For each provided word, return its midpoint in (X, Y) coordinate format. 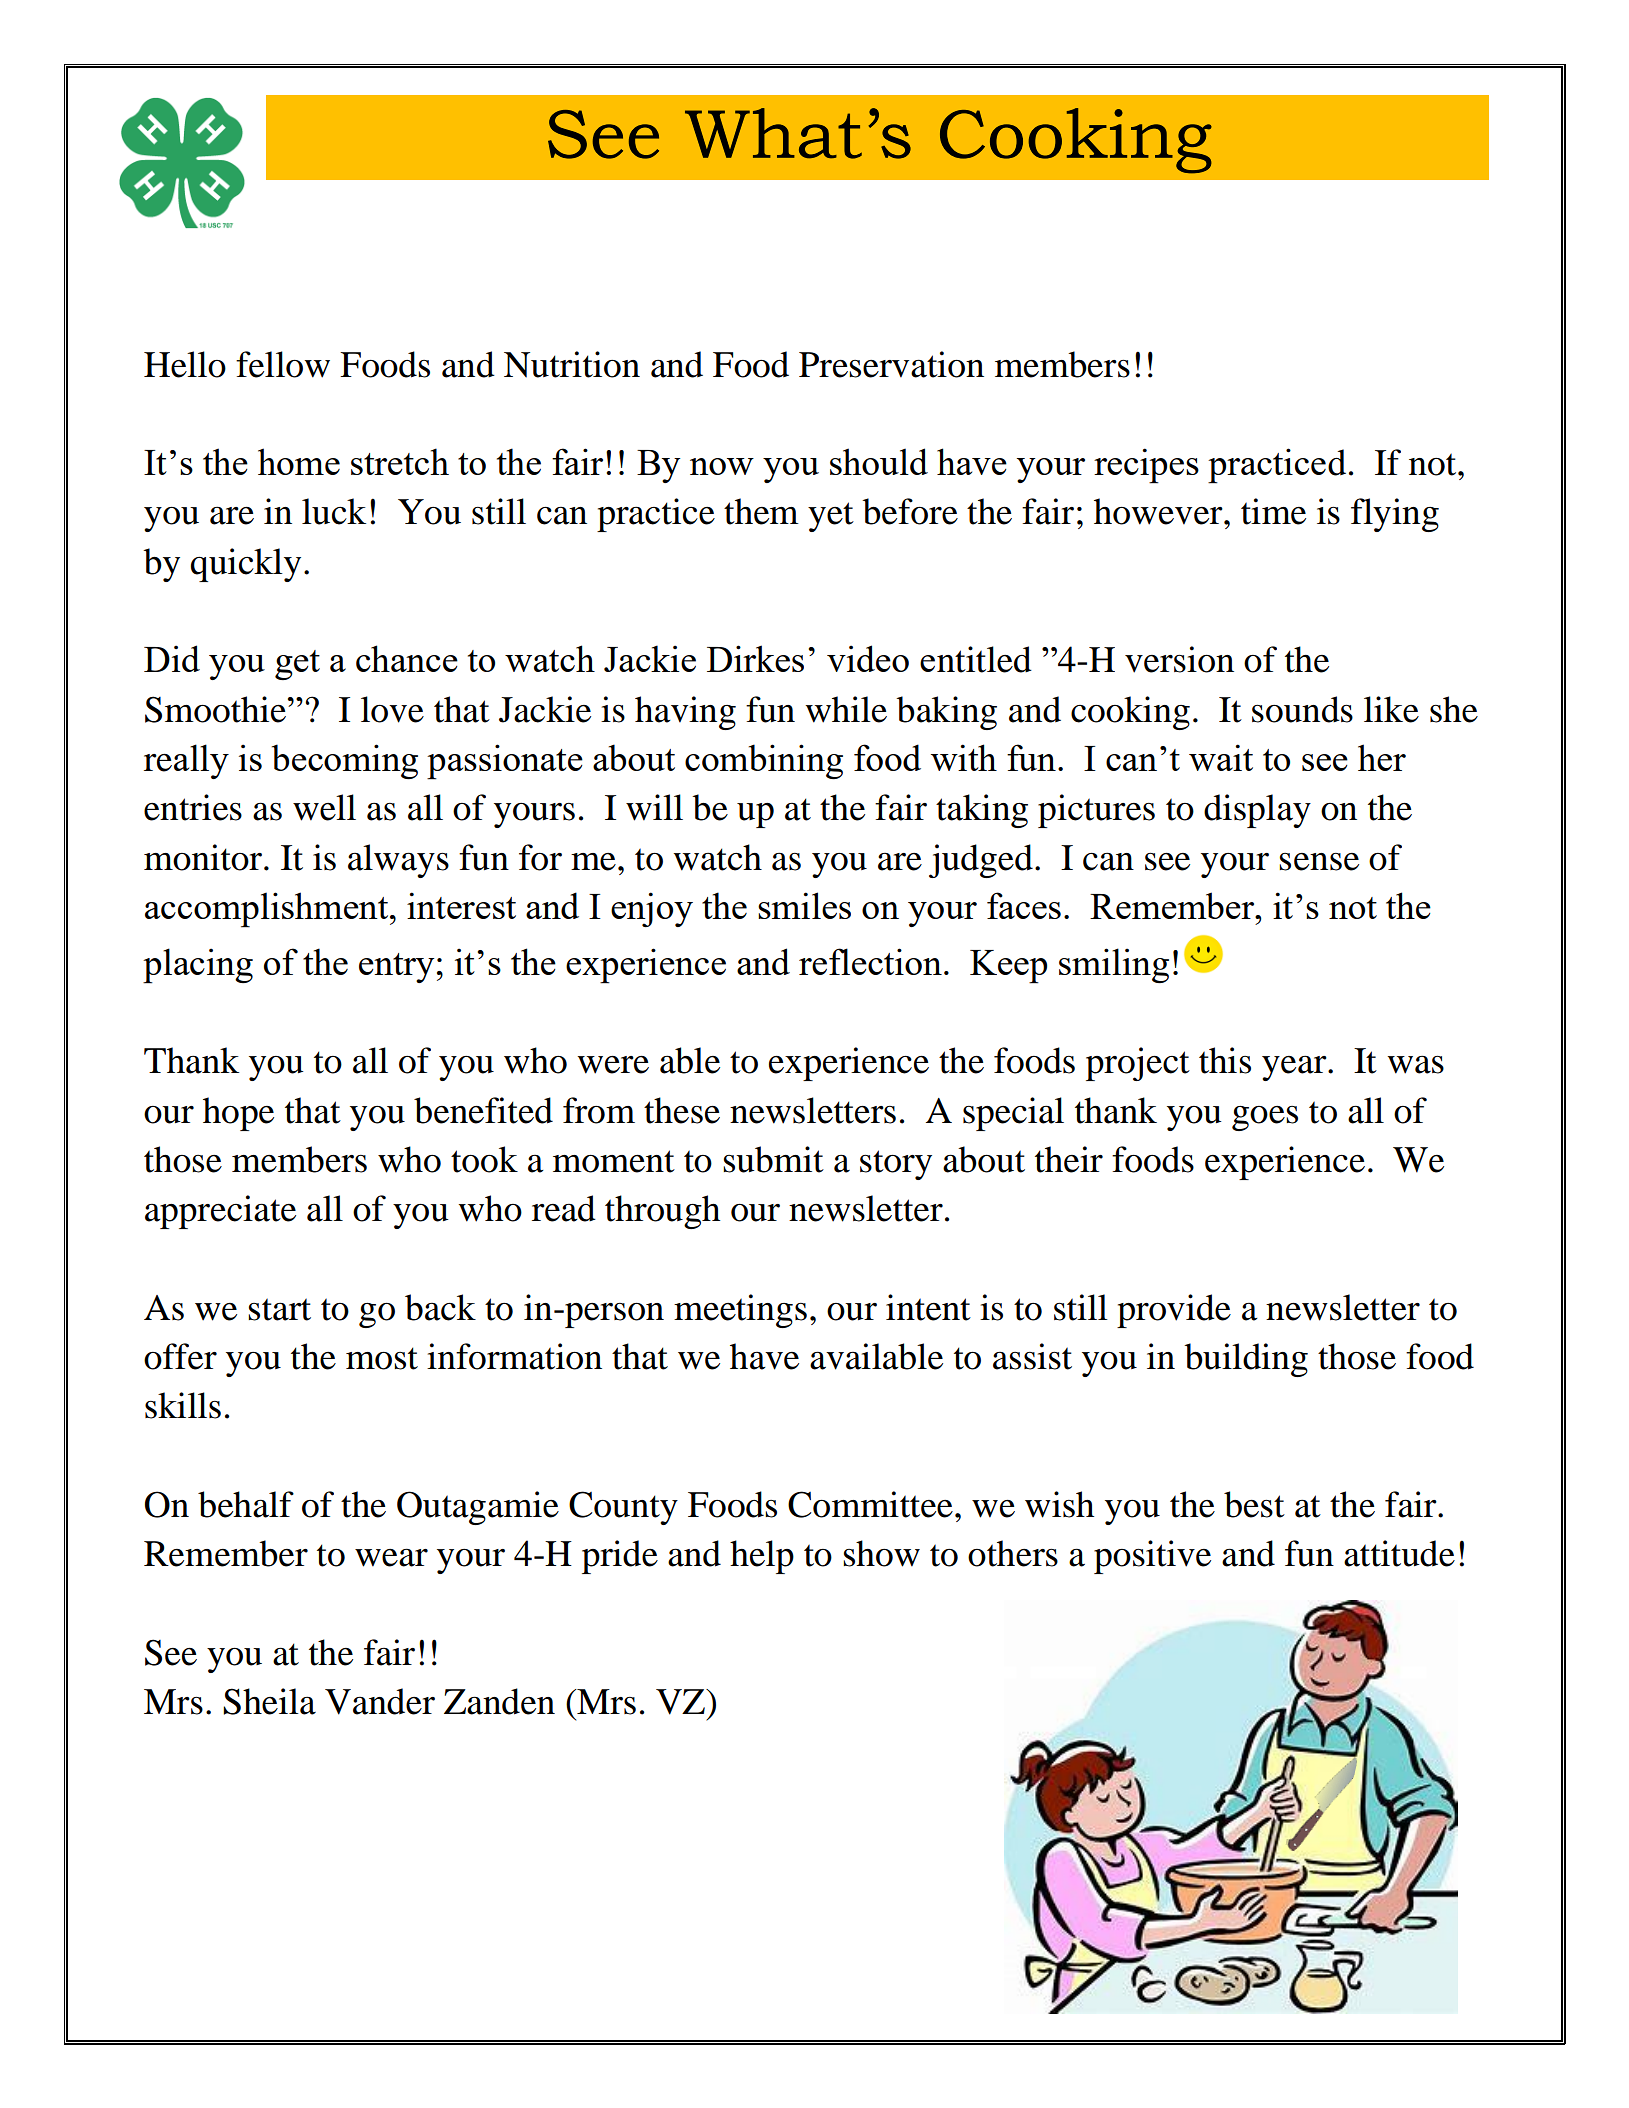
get (297, 665)
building (1246, 1360)
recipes (1146, 466)
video (868, 658)
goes (1265, 1118)
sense (1319, 862)
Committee (870, 1504)
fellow (283, 364)
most (382, 1358)
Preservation (891, 364)
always (398, 861)
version (1179, 659)
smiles (804, 905)
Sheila (269, 1701)
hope (238, 1114)
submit (773, 1159)
